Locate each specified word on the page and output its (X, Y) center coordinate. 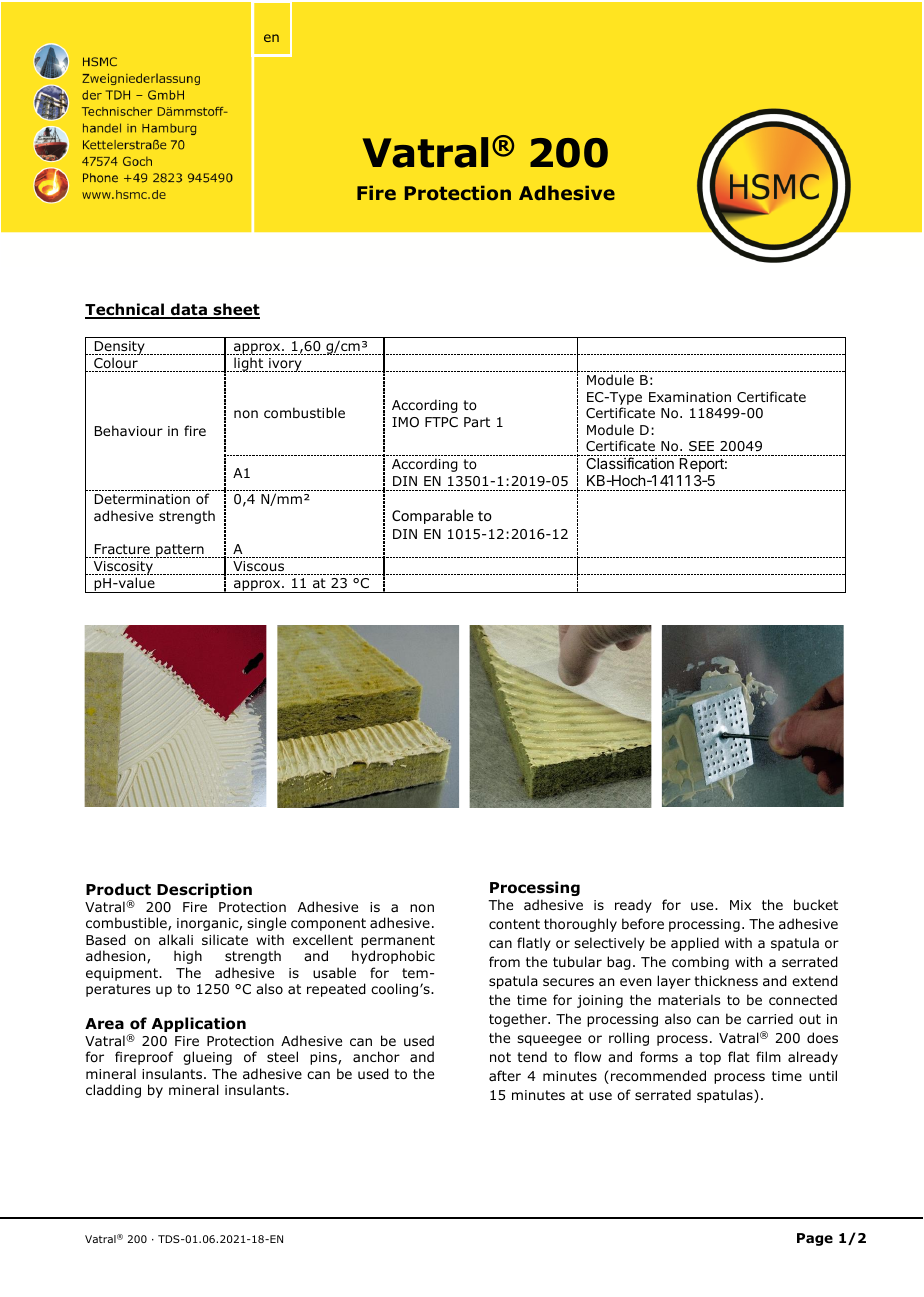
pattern (180, 551)
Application (199, 1024)
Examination (690, 397)
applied (695, 944)
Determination (142, 499)
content (514, 924)
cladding (113, 1091)
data (189, 311)
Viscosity (123, 568)
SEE (701, 446)
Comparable (433, 516)
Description (204, 890)
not (500, 1057)
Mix (740, 905)
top (710, 1058)
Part (477, 422)
